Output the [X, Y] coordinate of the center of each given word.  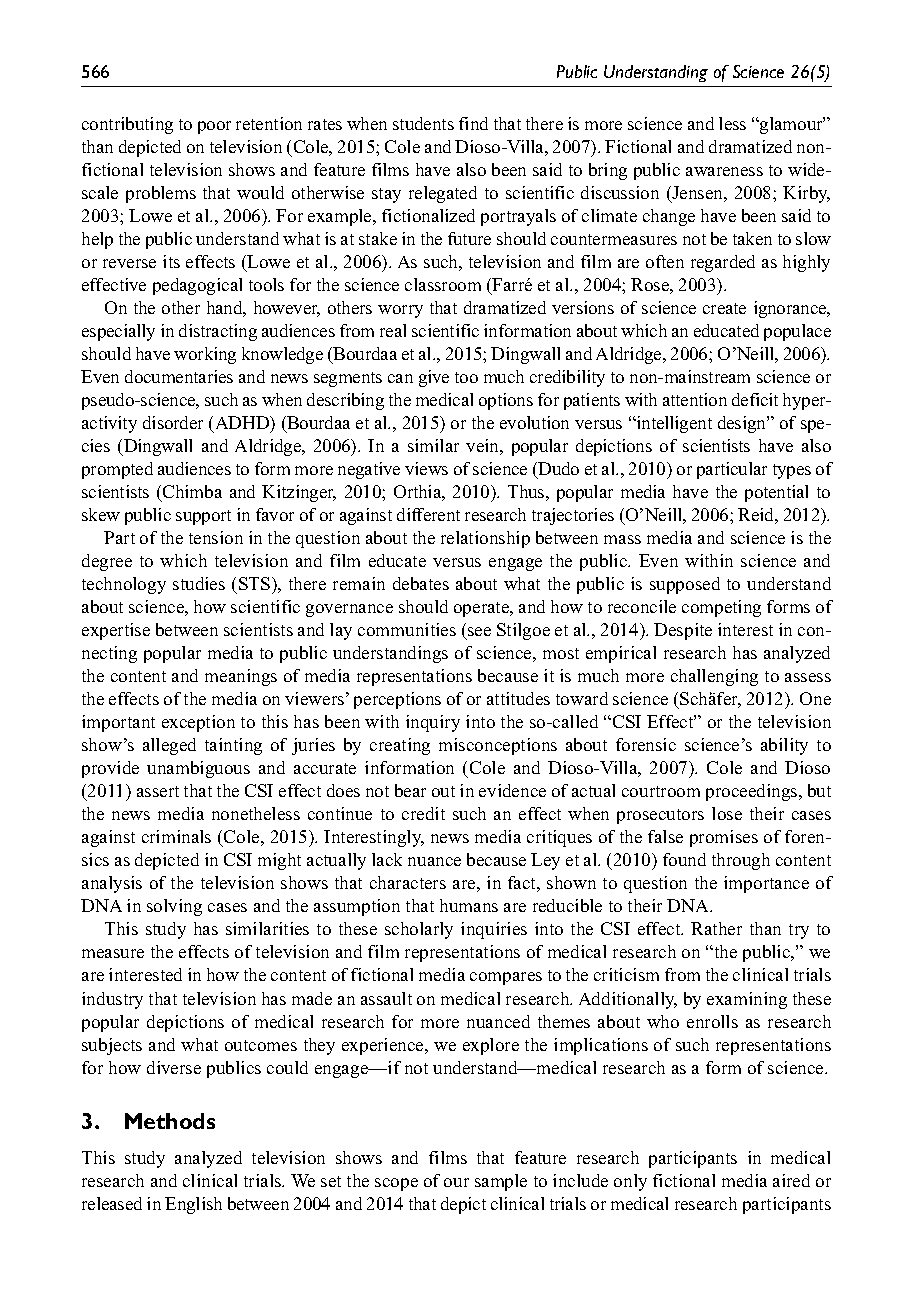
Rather [716, 928]
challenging [714, 677]
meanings [241, 677]
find [473, 123]
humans [469, 905]
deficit [755, 399]
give [434, 378]
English [193, 1205]
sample [501, 1182]
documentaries [179, 376]
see [479, 631]
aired [791, 1180]
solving [174, 907]
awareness [724, 171]
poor [214, 127]
